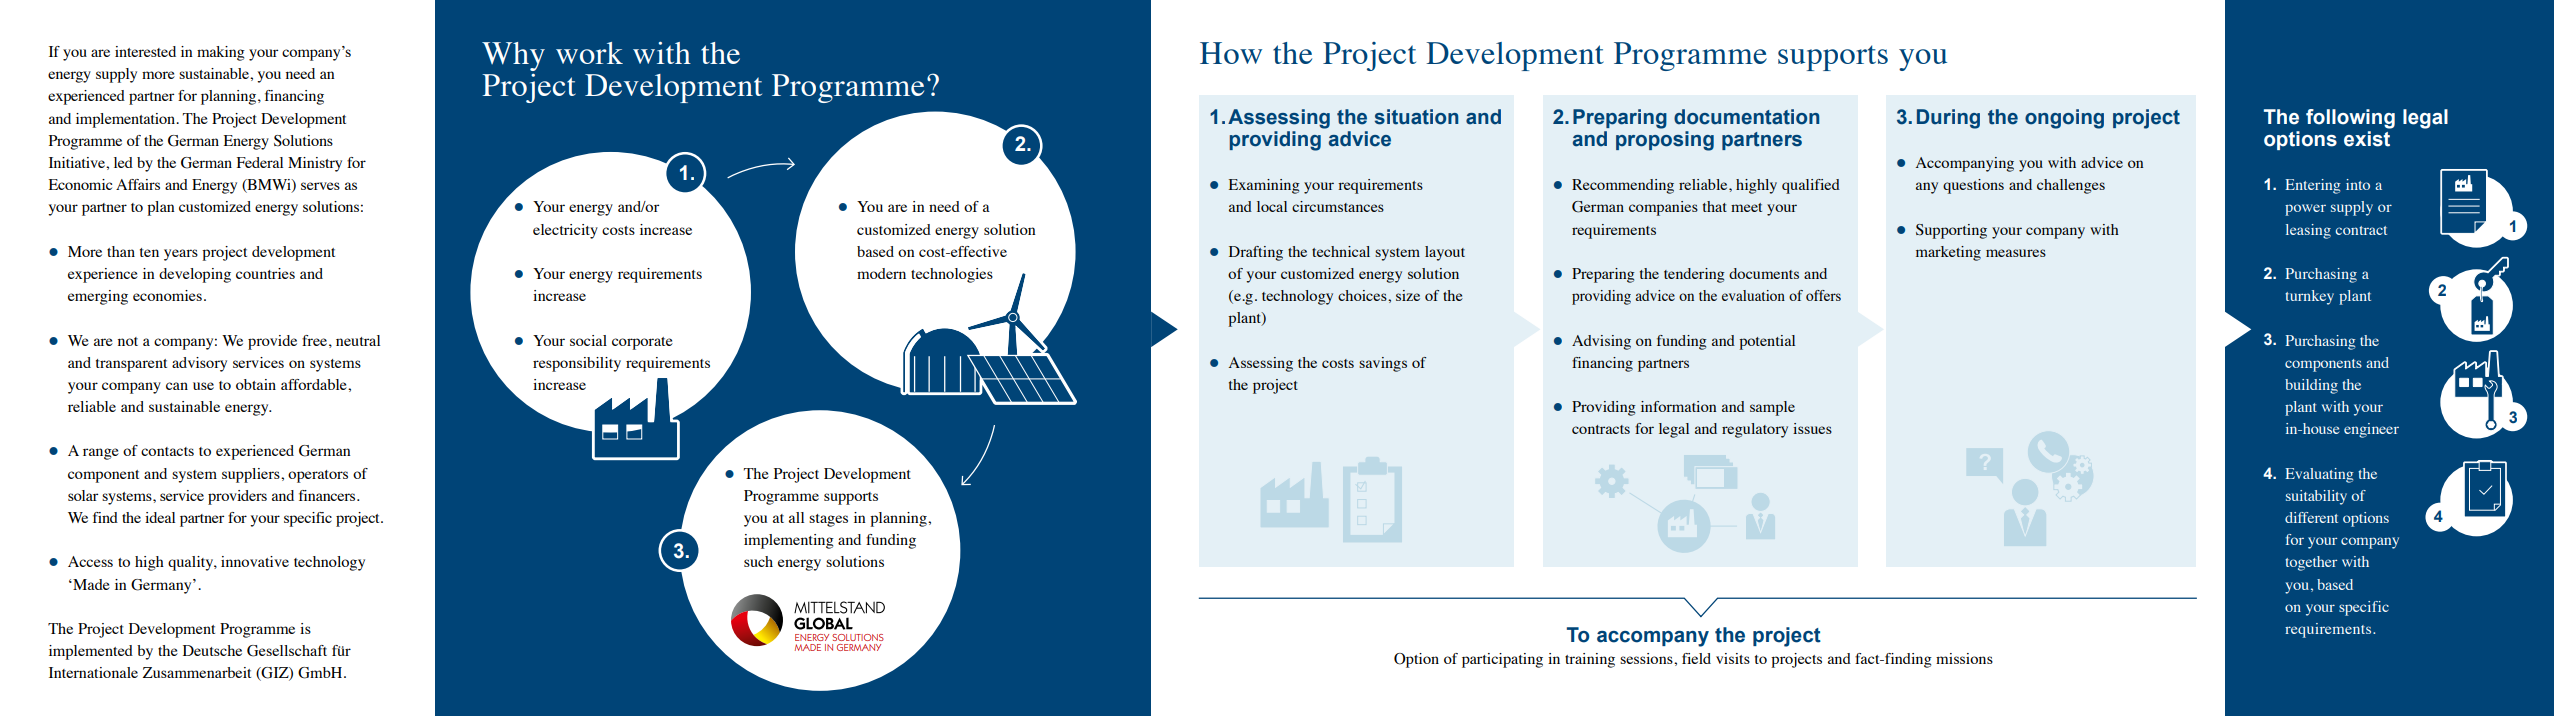  Describe the element at coordinates (1231, 53) in the screenshot. I see `How` at that location.
